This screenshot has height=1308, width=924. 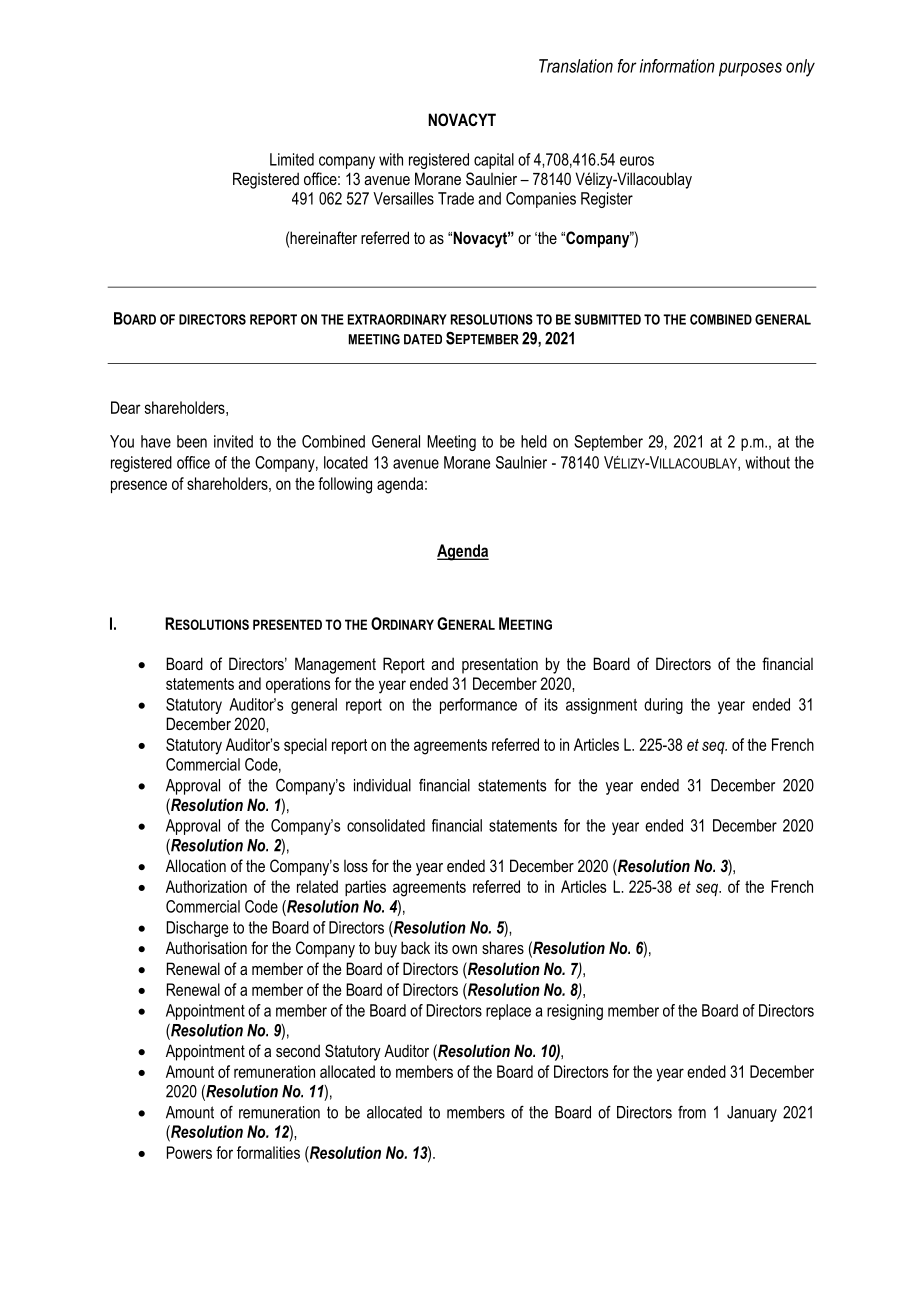 I want to click on Allocation, so click(x=196, y=865).
